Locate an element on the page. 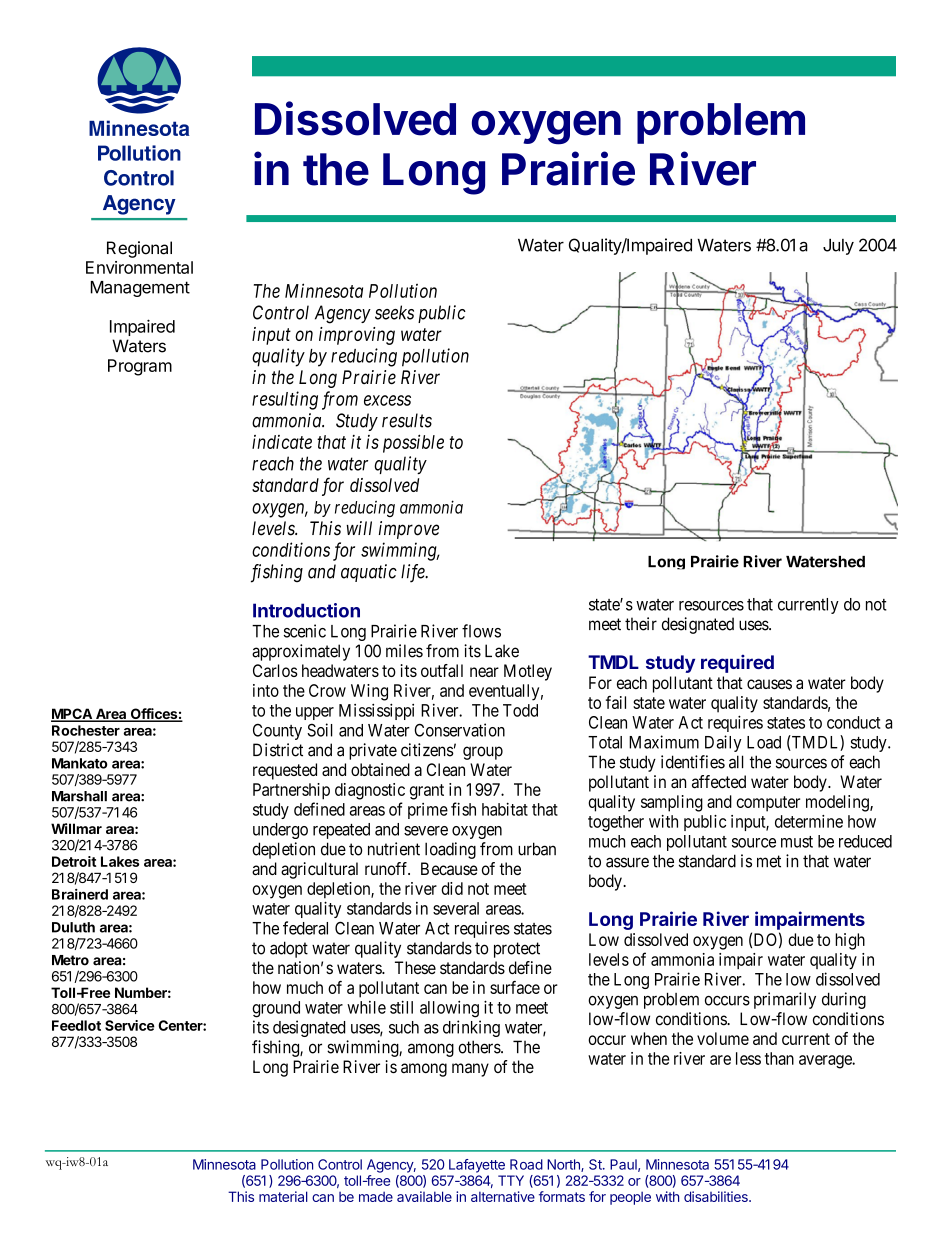 This document has width=952, height=1233. Environmental is located at coordinates (139, 267).
